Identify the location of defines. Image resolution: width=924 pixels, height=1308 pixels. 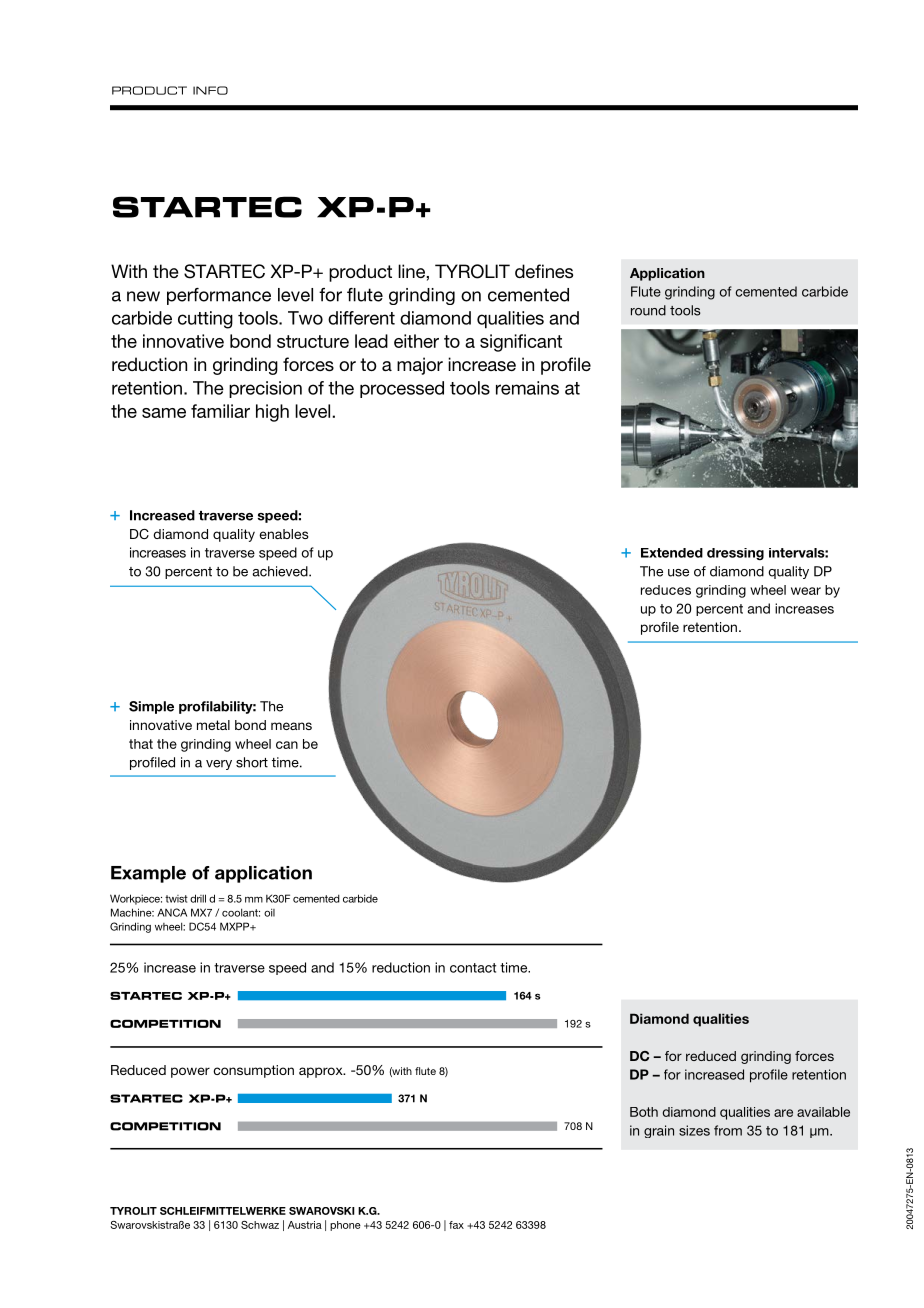
(544, 271).
